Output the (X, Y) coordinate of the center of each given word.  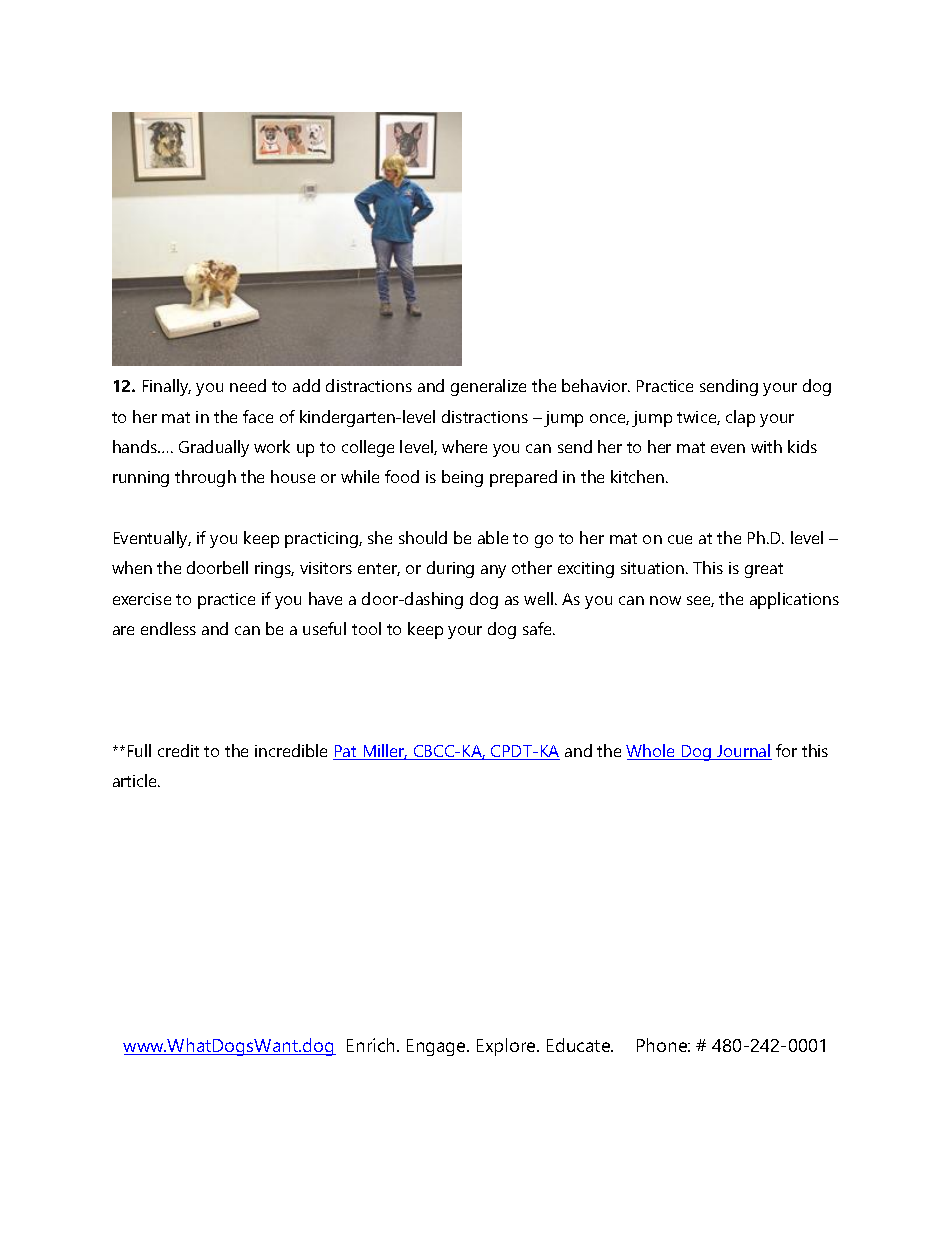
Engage (437, 1047)
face (258, 416)
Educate (580, 1045)
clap (740, 418)
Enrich (370, 1045)
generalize (488, 387)
